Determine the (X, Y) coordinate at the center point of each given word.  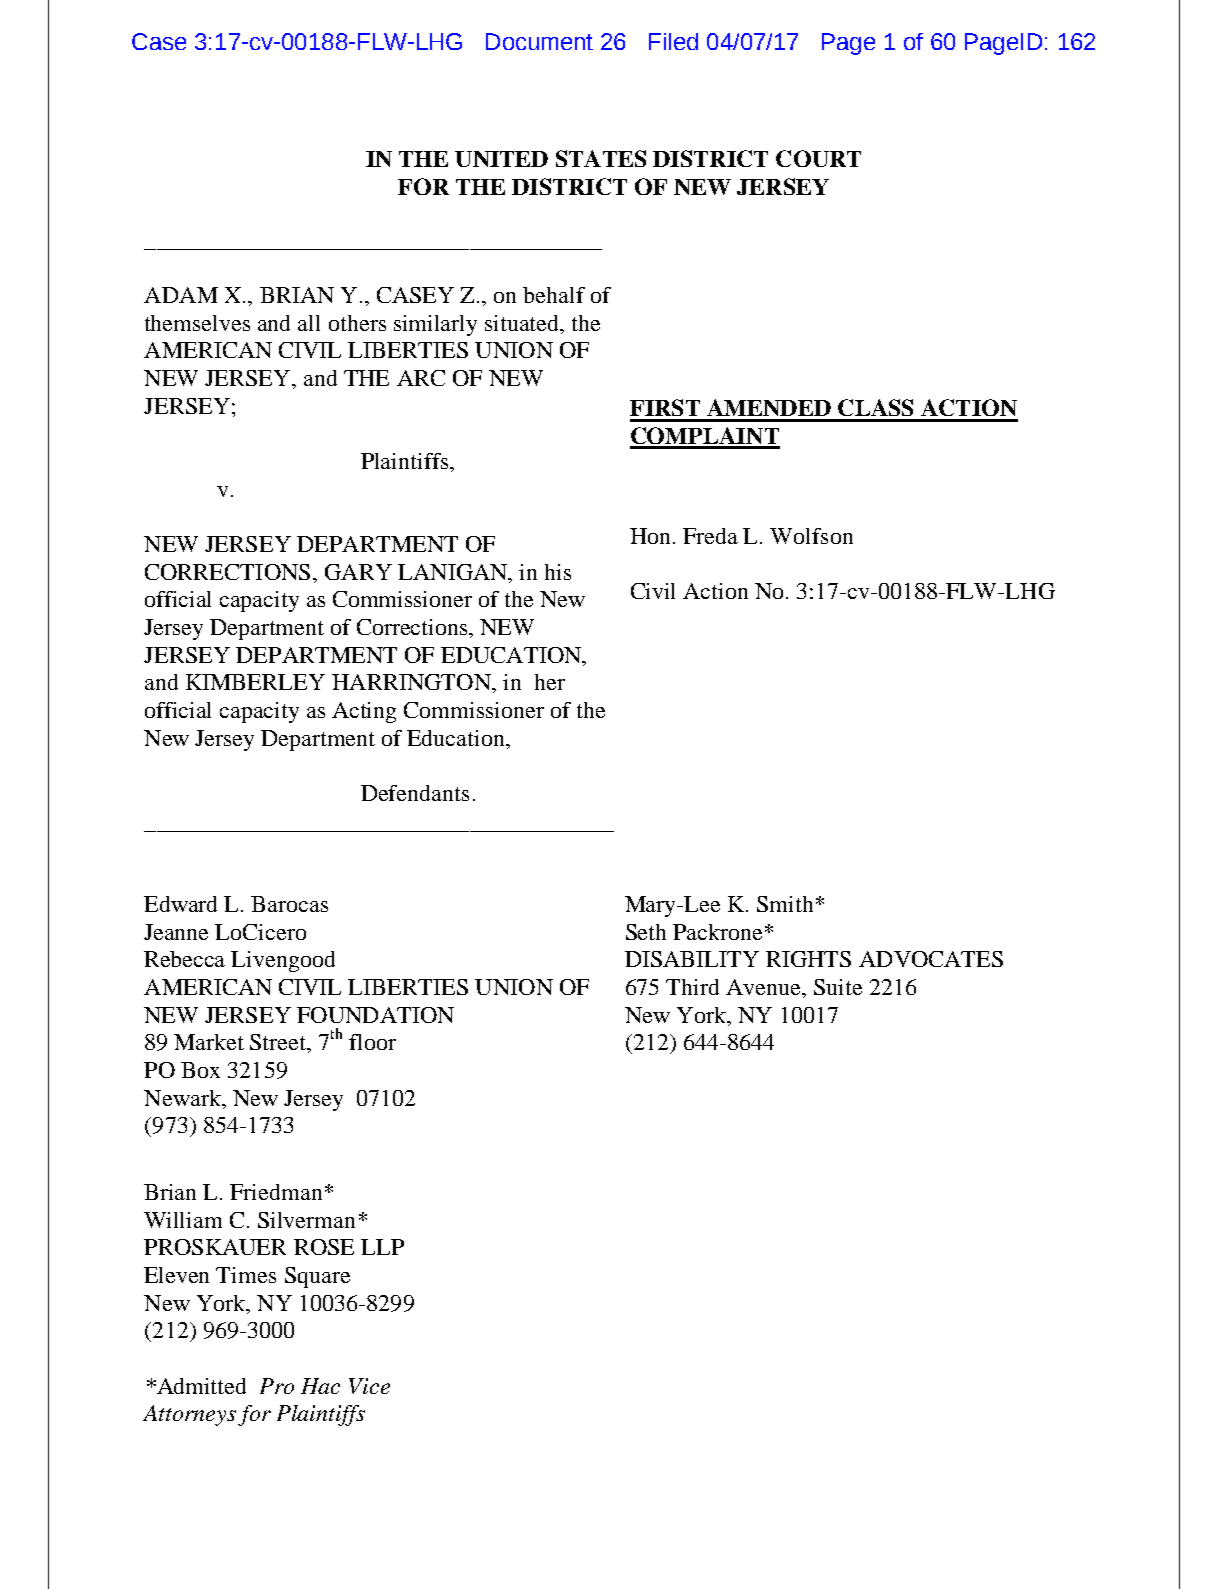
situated (523, 323)
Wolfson (811, 536)
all (309, 323)
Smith (785, 904)
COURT (818, 158)
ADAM (181, 295)
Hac (320, 1386)
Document (539, 41)
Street (279, 1043)
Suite (838, 987)
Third (692, 987)
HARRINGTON (412, 682)
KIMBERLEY (255, 682)
